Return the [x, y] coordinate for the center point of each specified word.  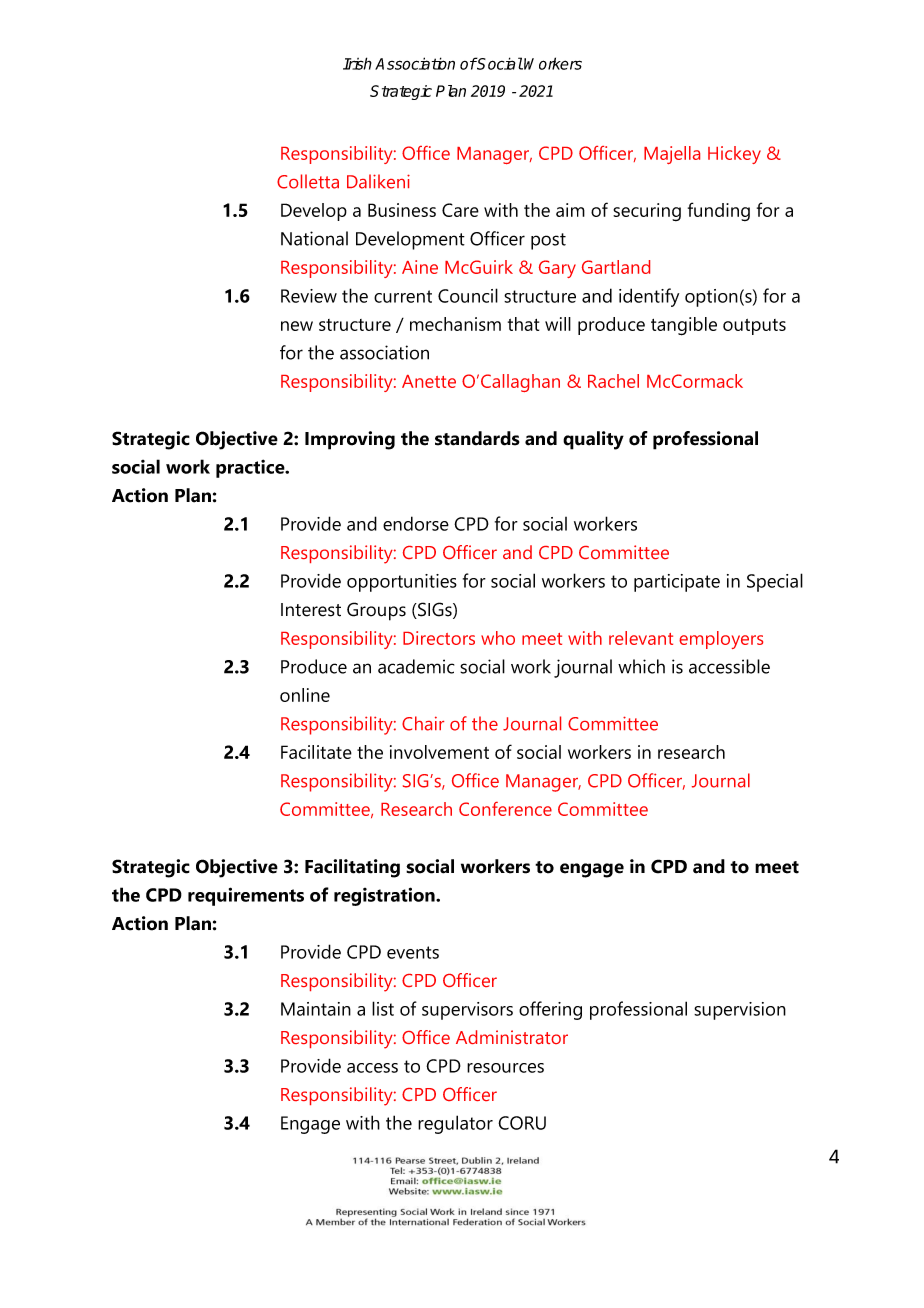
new [297, 326]
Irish [357, 63]
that [523, 324]
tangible [684, 326]
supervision [740, 1011]
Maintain [316, 1009]
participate [677, 583]
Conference [505, 809]
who [498, 638]
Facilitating [352, 868]
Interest [311, 610]
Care [460, 210]
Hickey [734, 155]
